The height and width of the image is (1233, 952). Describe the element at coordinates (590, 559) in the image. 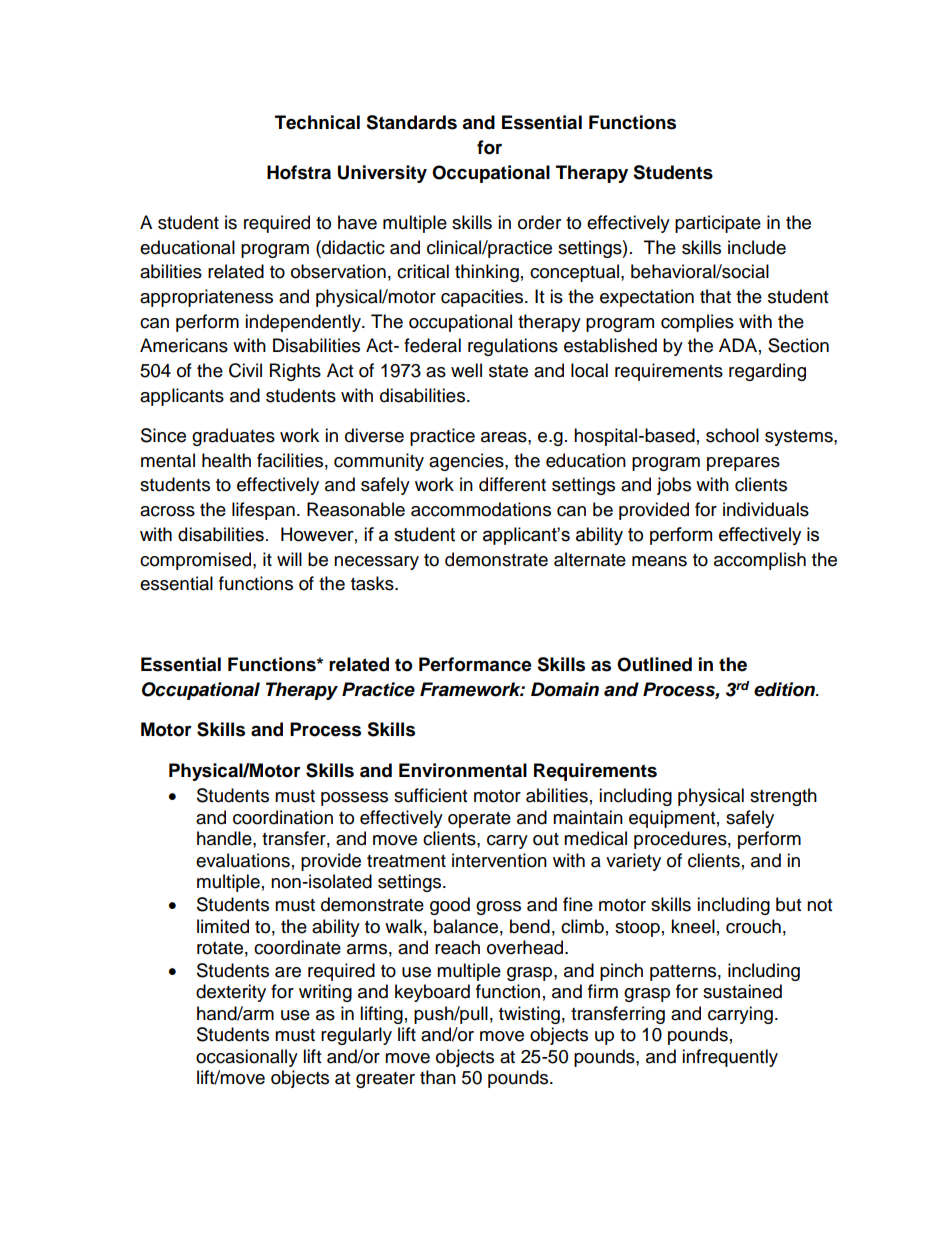

I see `alternate` at that location.
